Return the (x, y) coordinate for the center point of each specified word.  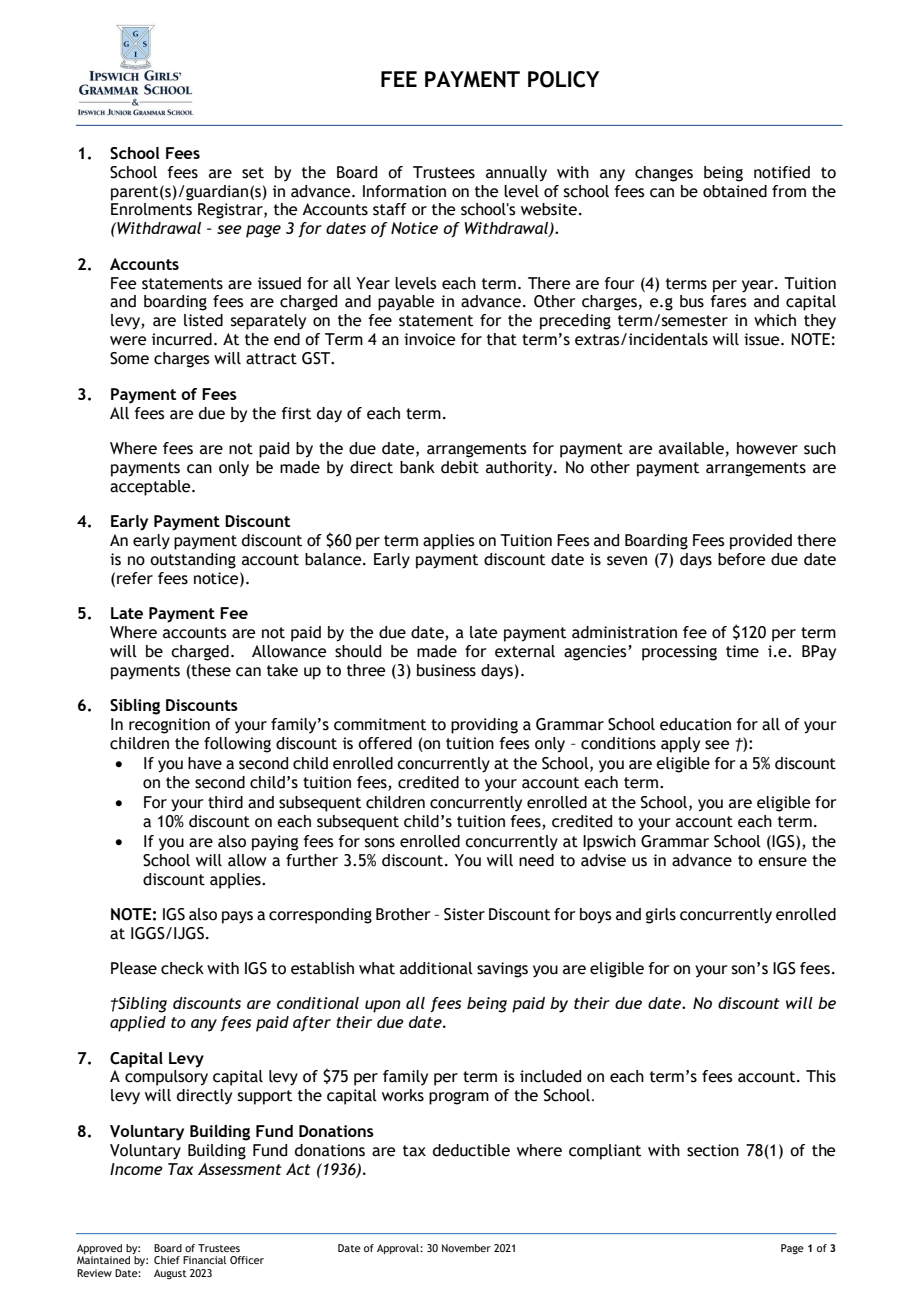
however (767, 448)
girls (661, 916)
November (466, 1248)
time (742, 651)
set (253, 173)
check (182, 968)
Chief (167, 1260)
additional (436, 968)
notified (782, 172)
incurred (182, 339)
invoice (429, 339)
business (446, 670)
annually (516, 174)
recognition (169, 726)
